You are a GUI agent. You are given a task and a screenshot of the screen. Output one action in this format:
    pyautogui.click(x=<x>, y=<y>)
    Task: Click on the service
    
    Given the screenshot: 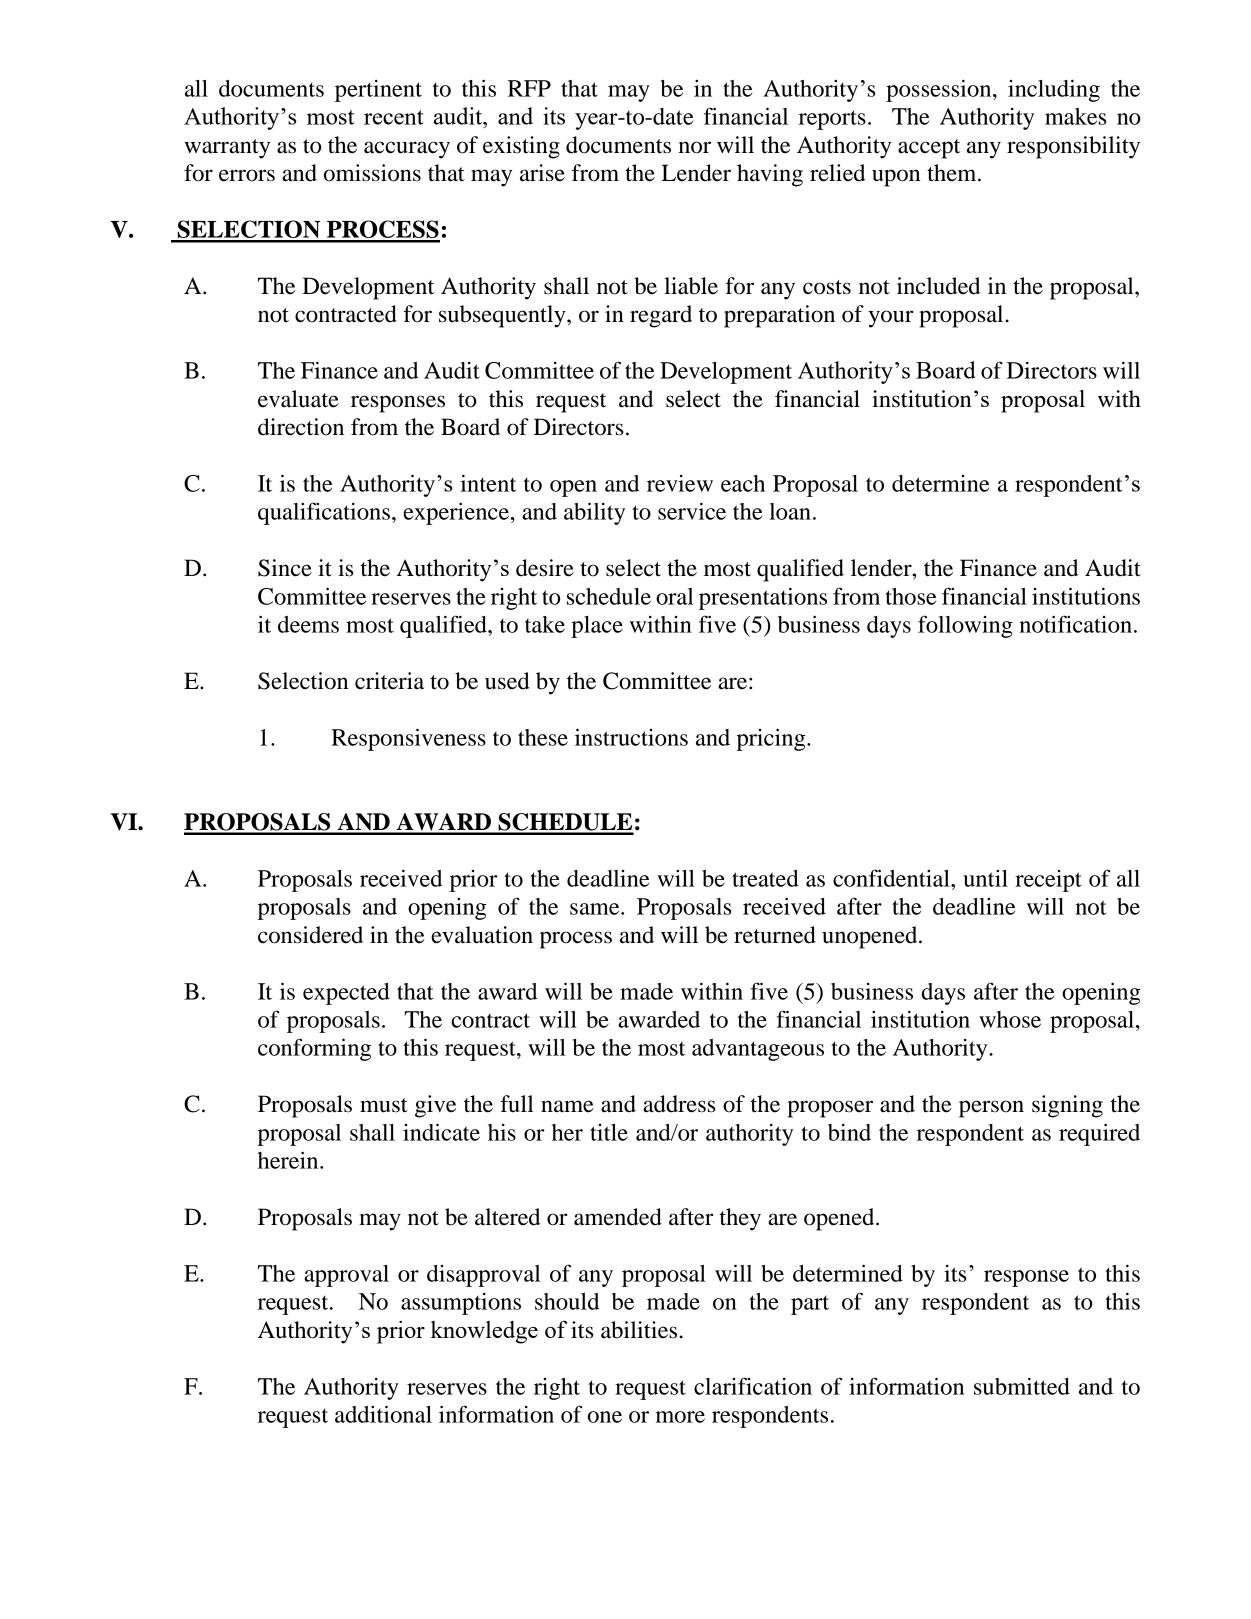 What is the action you would take?
    pyautogui.click(x=692, y=511)
